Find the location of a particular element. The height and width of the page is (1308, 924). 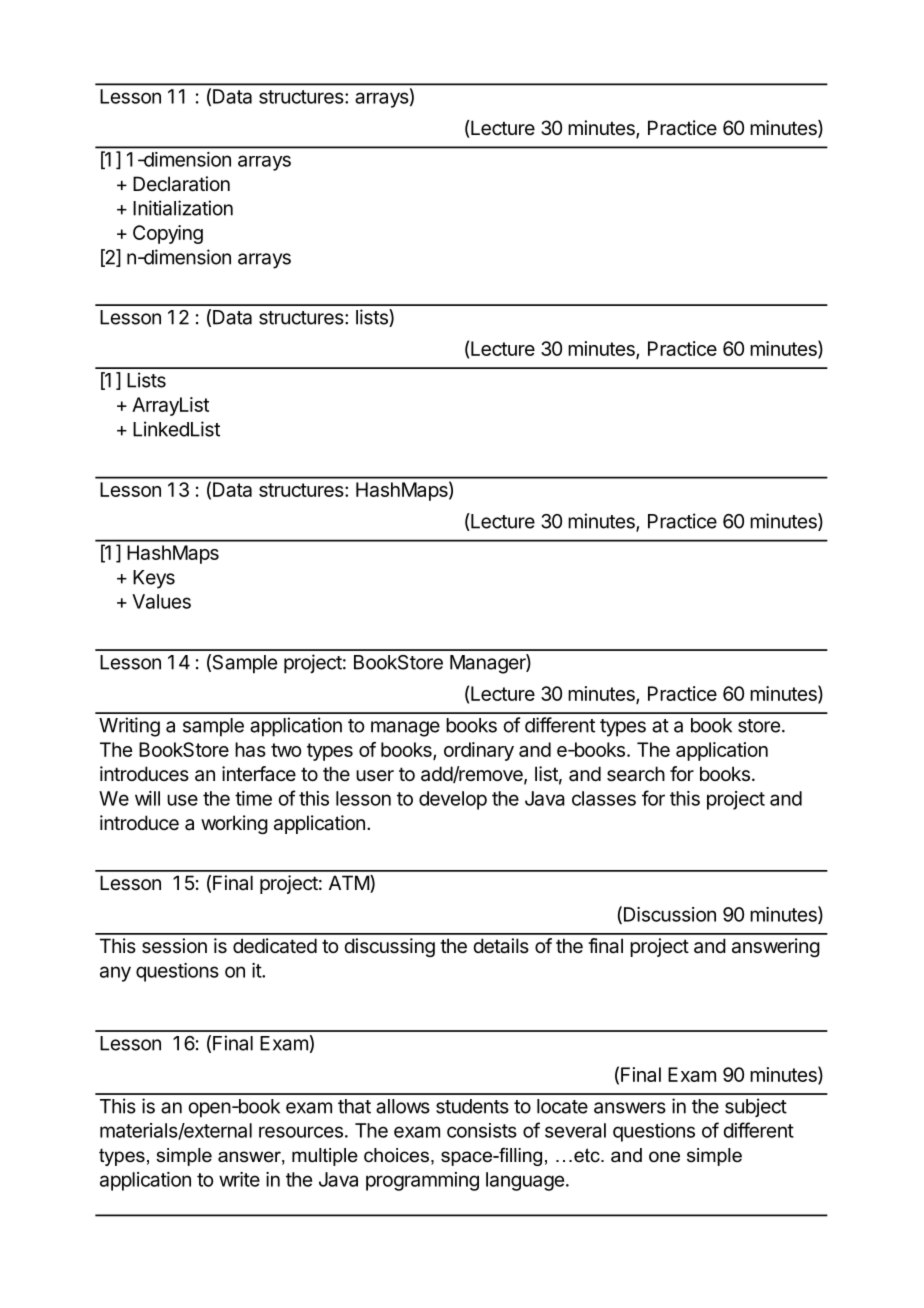

Keys is located at coordinates (154, 579).
